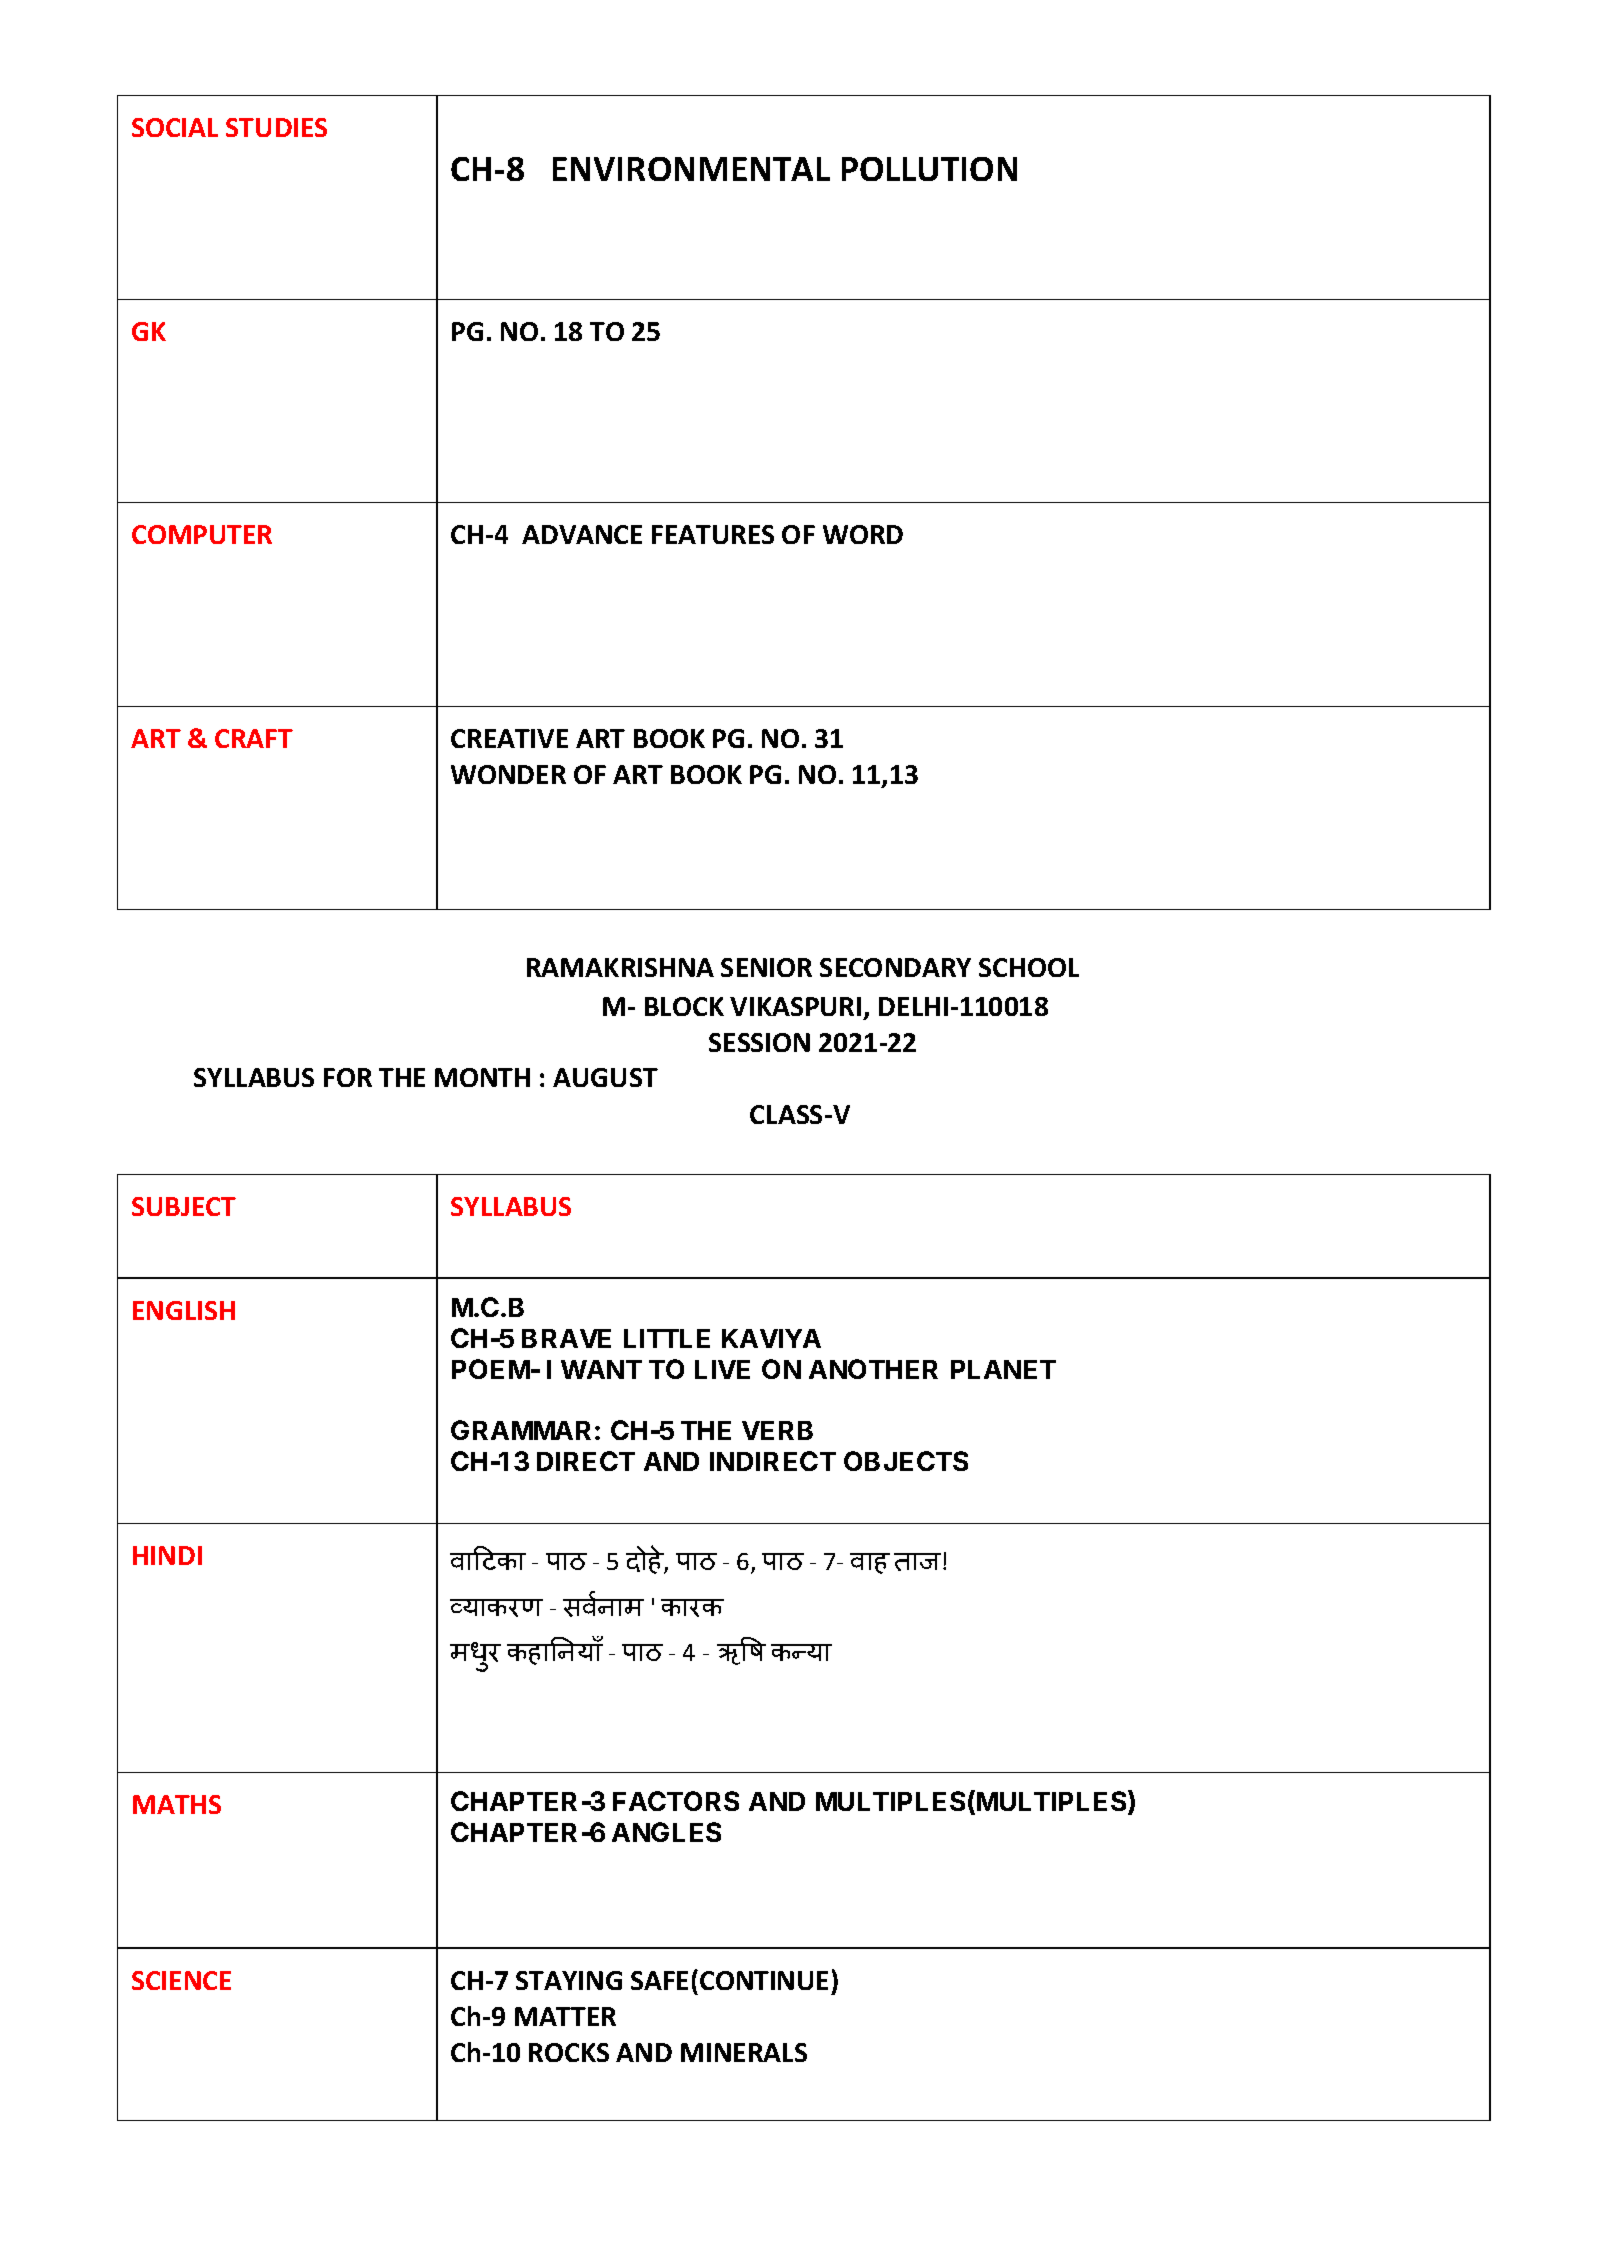 Image resolution: width=1600 pixels, height=2262 pixels. What do you see at coordinates (691, 169) in the document?
I see `ENVIRONMENTAL` at bounding box center [691, 169].
